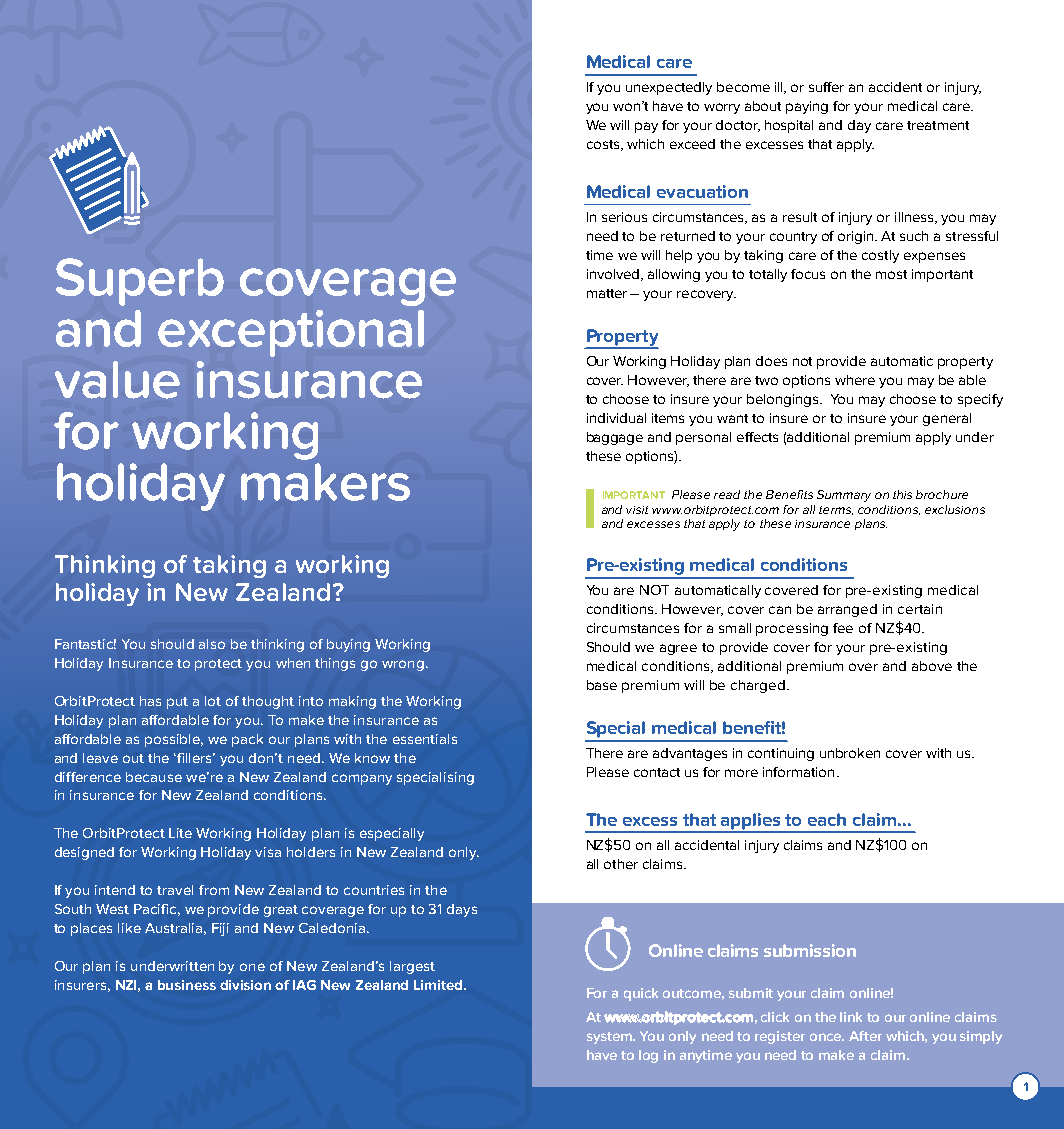 This screenshot has width=1064, height=1129. What do you see at coordinates (117, 380) in the screenshot?
I see `value` at bounding box center [117, 380].
